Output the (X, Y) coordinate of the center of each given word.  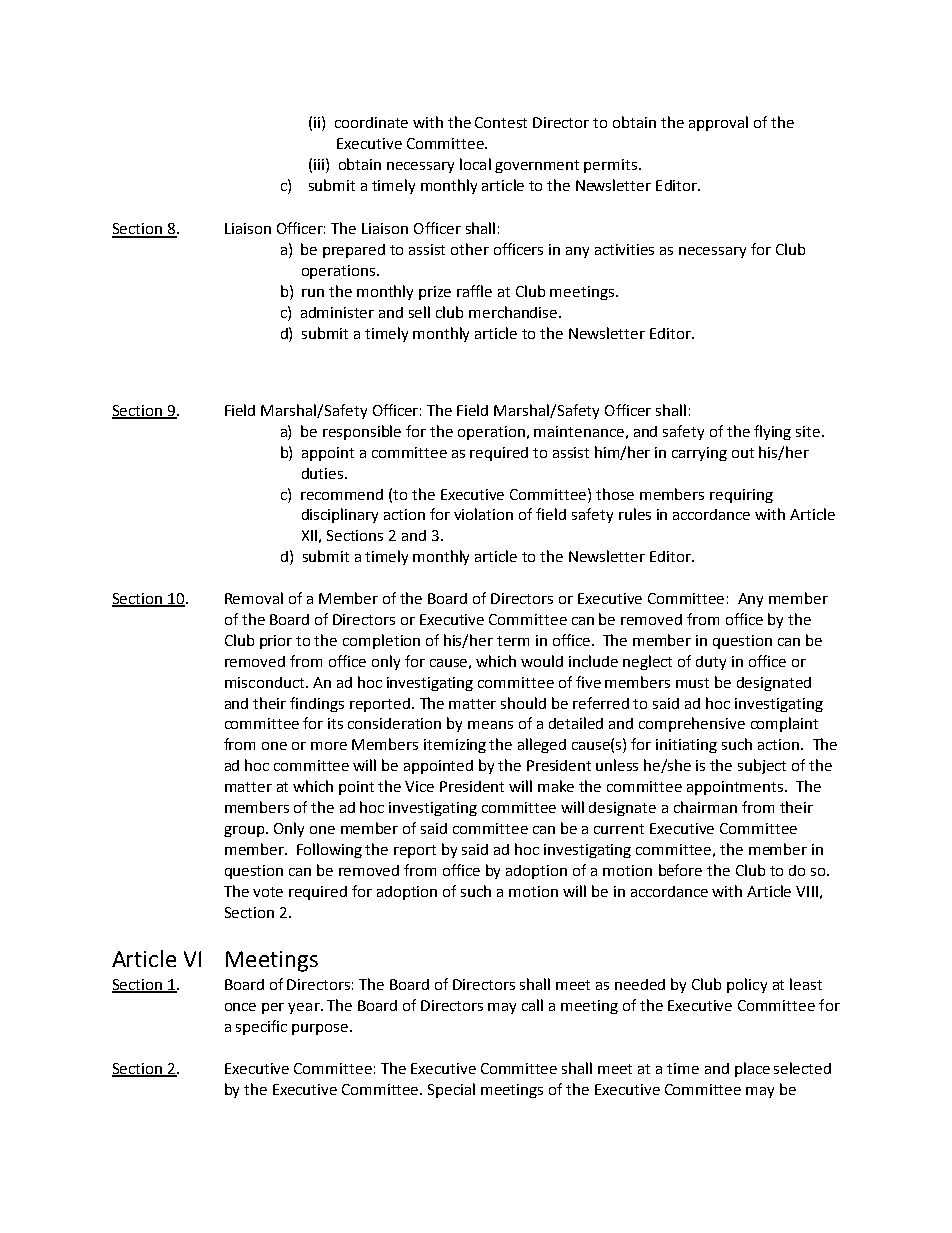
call (532, 1005)
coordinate (371, 122)
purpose (321, 1029)
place (752, 1069)
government (537, 166)
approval (718, 123)
